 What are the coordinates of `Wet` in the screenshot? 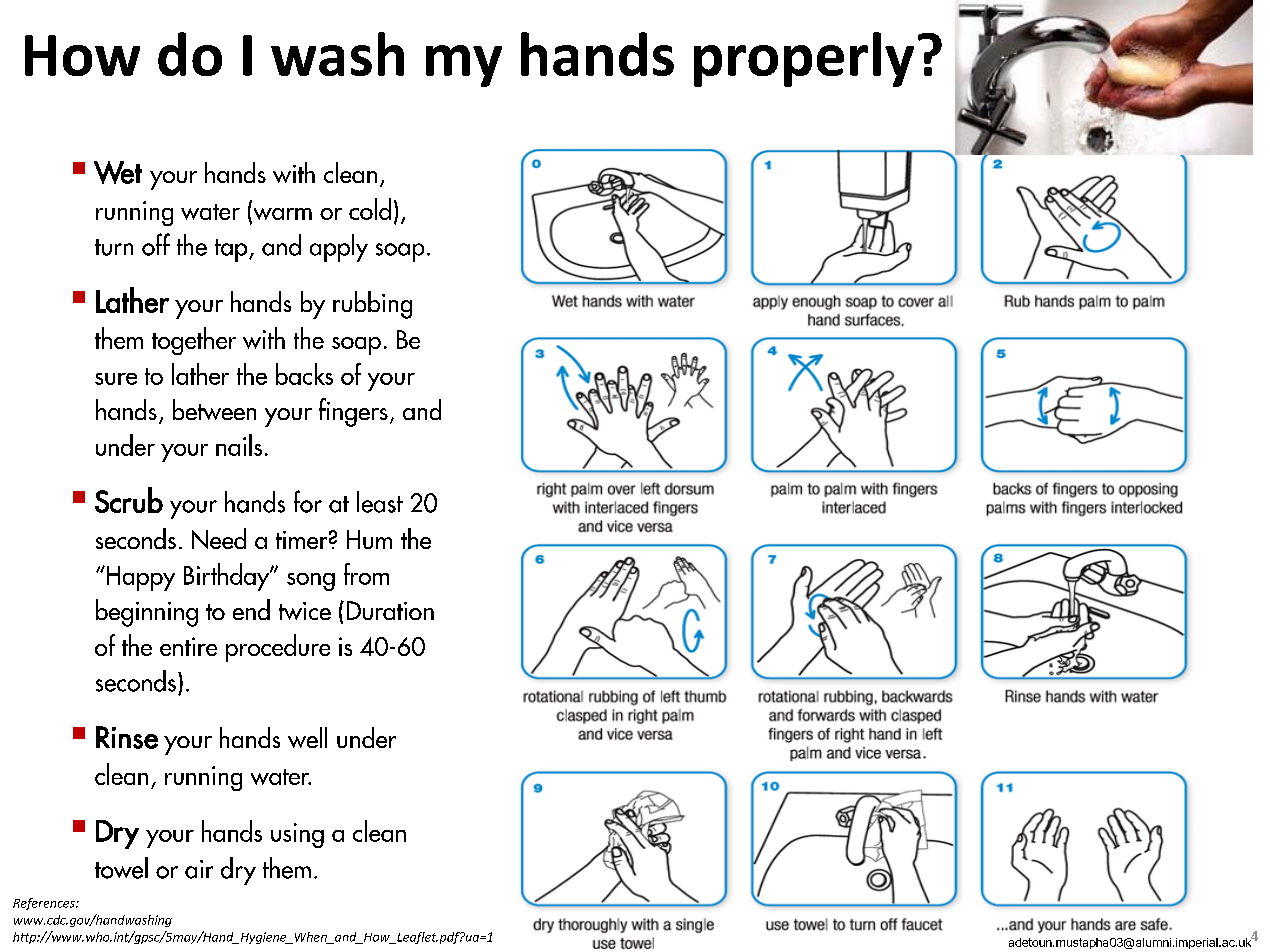 It's located at (118, 172).
